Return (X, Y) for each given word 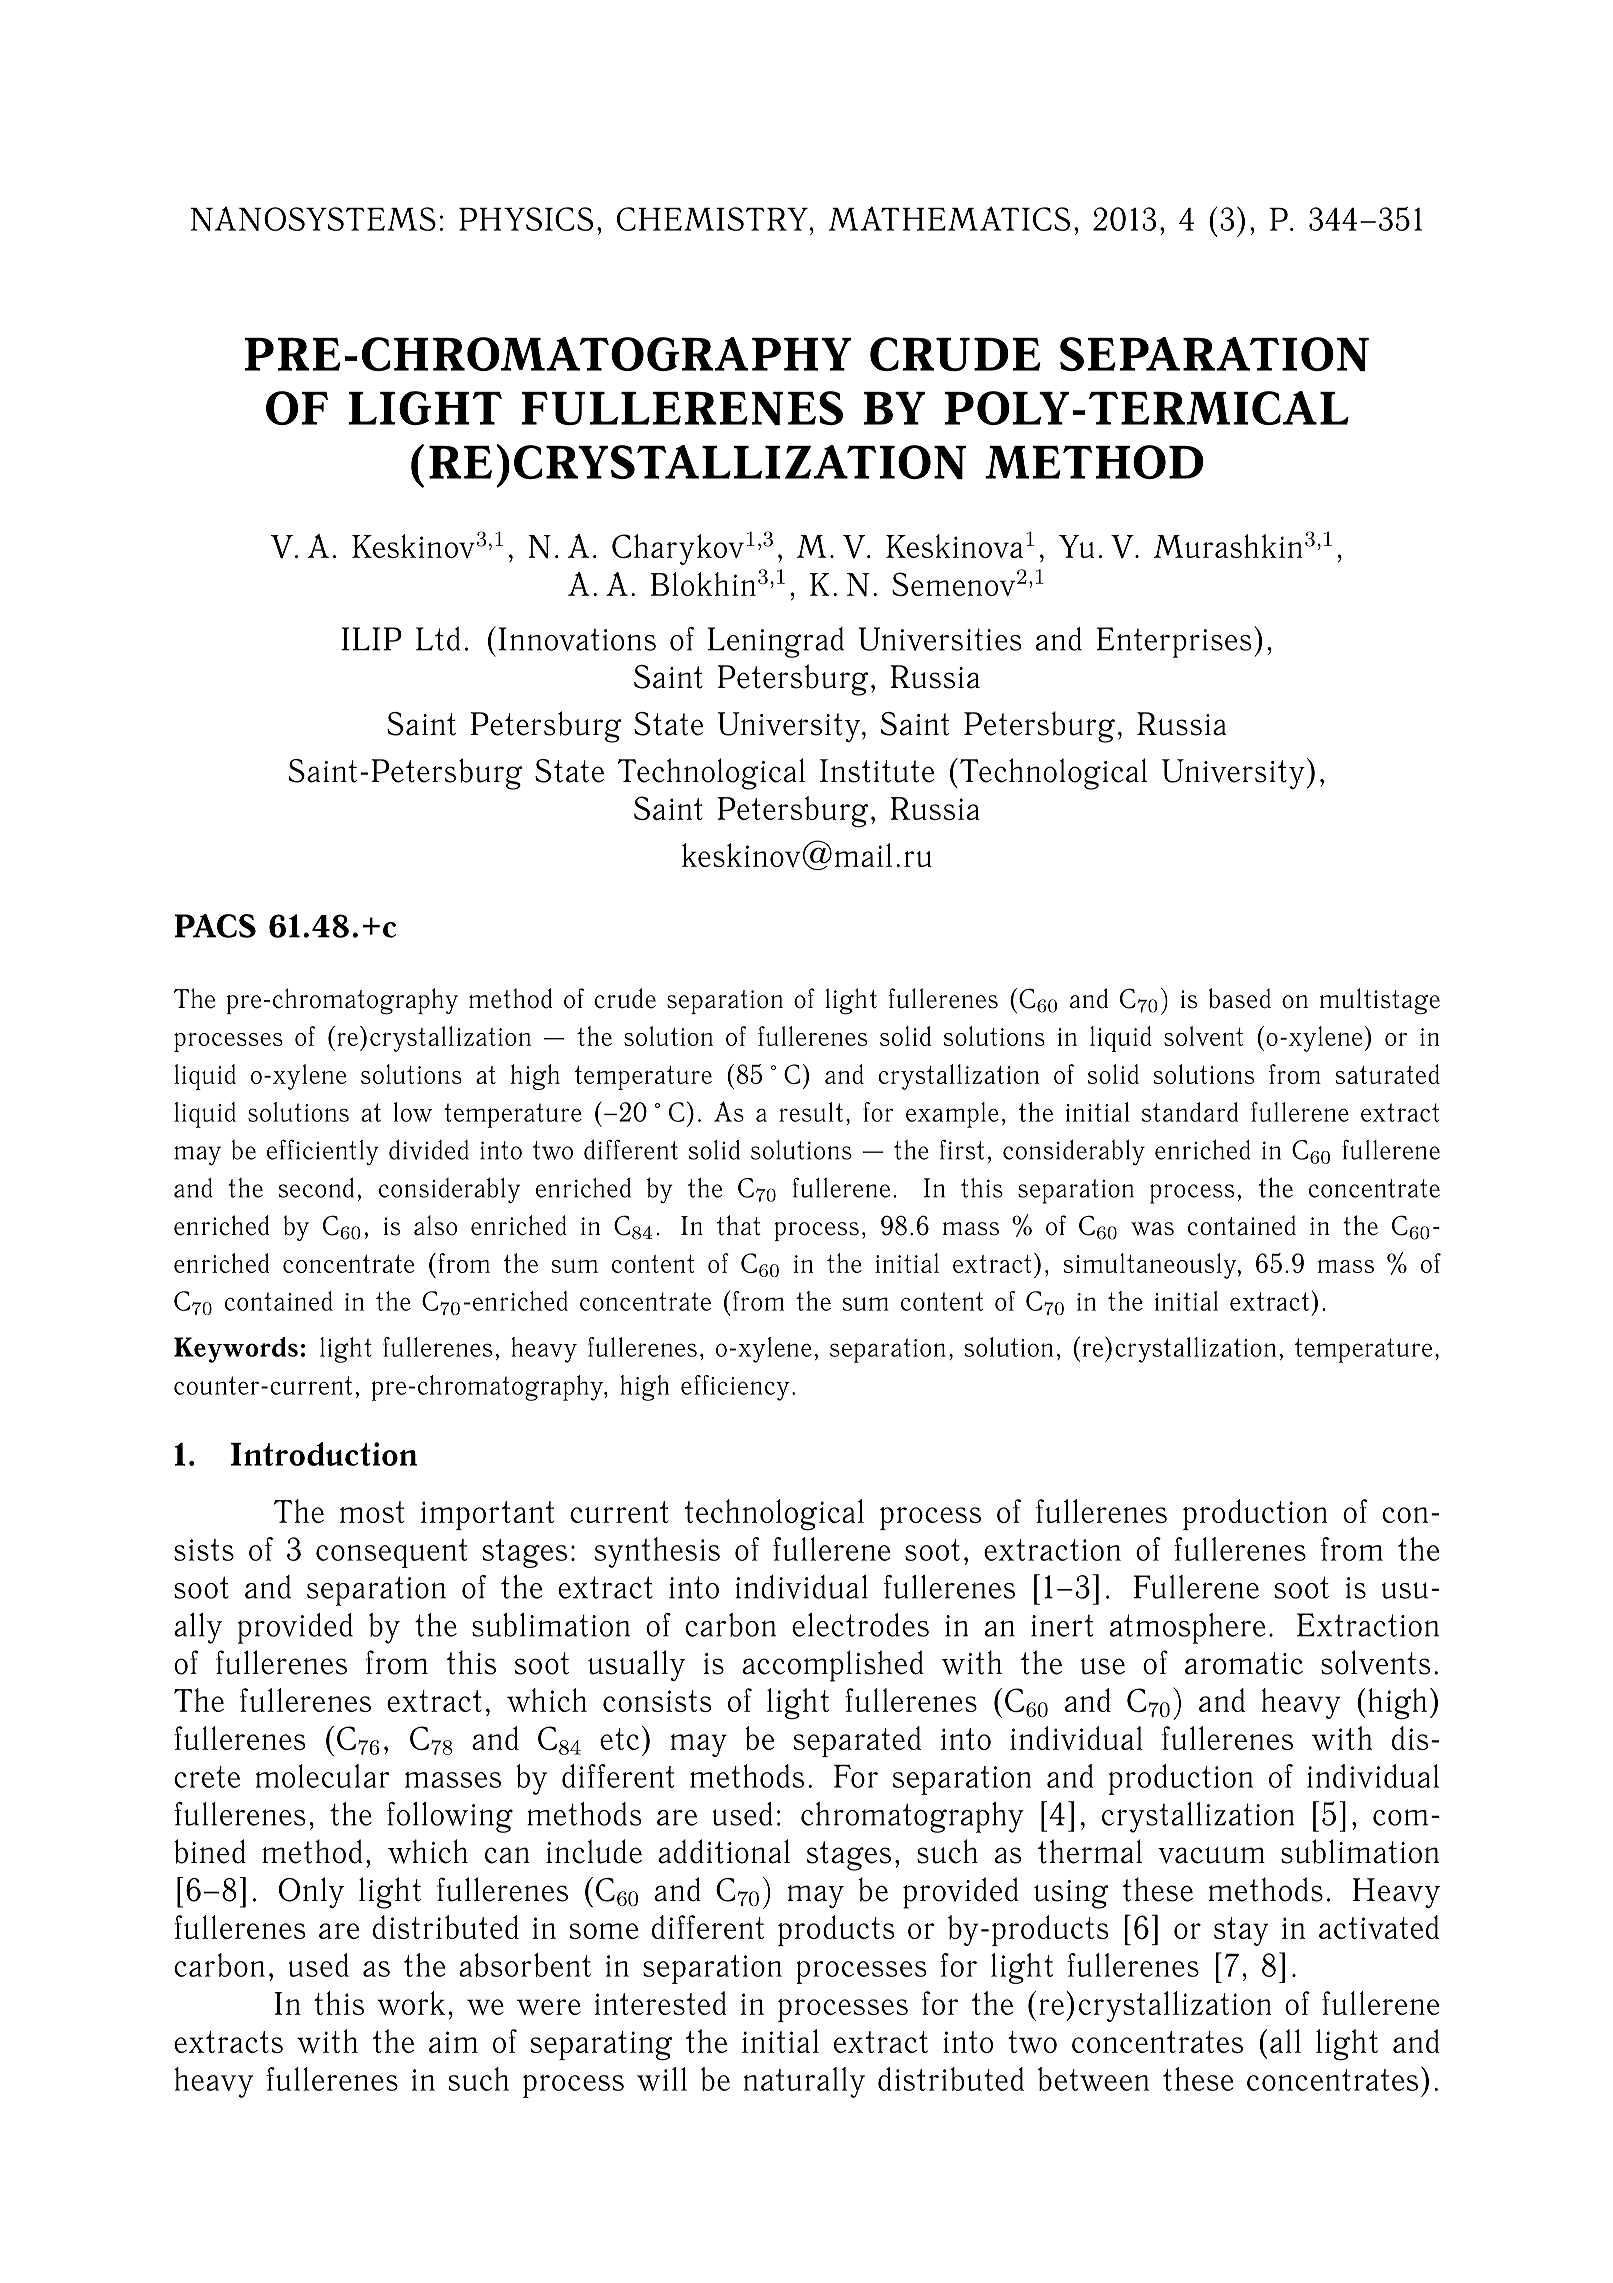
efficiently (323, 1152)
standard (1190, 1112)
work (411, 2003)
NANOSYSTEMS (313, 218)
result (811, 1112)
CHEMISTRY (712, 219)
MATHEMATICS (949, 218)
